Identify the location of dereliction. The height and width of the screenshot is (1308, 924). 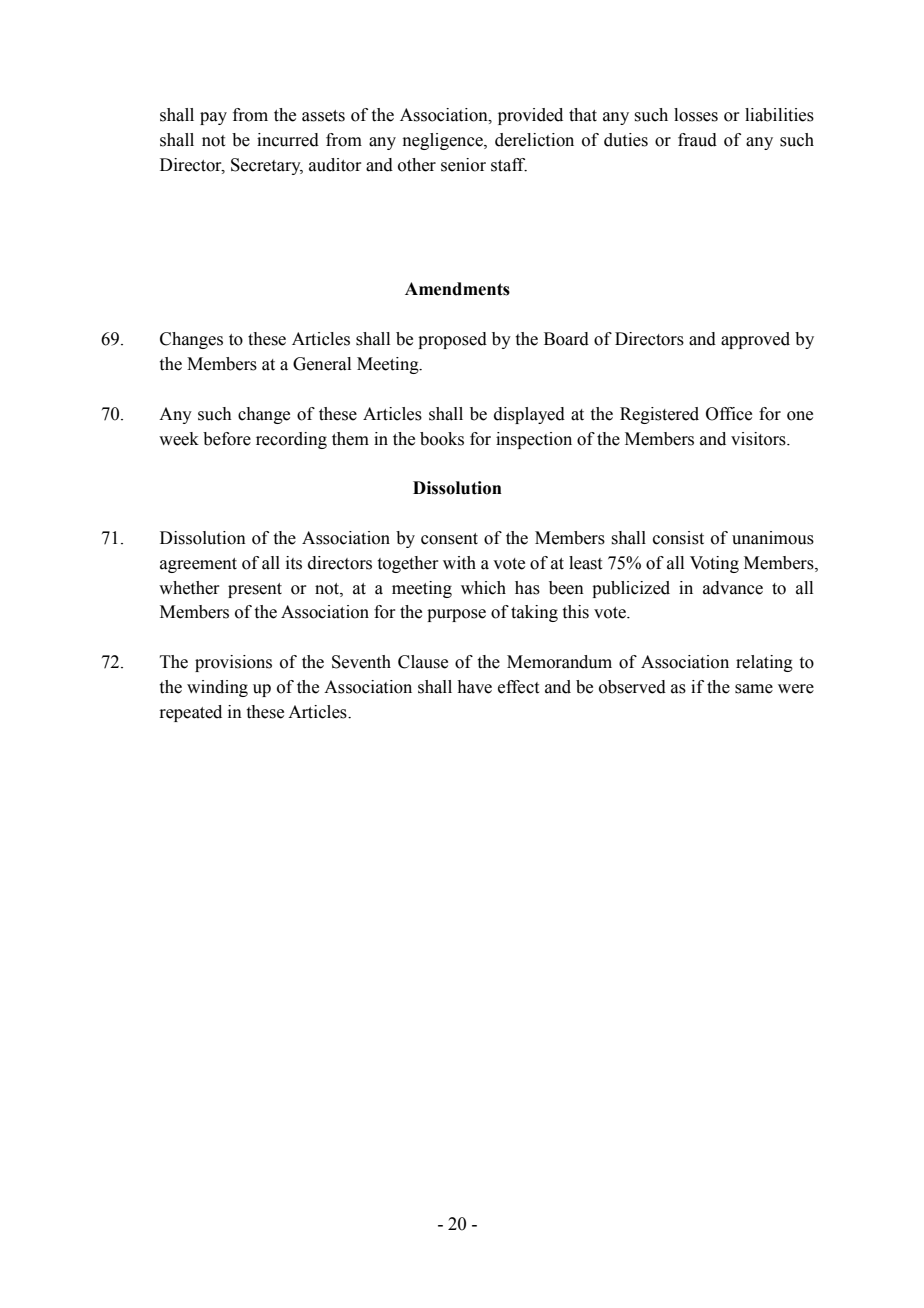
(534, 140).
